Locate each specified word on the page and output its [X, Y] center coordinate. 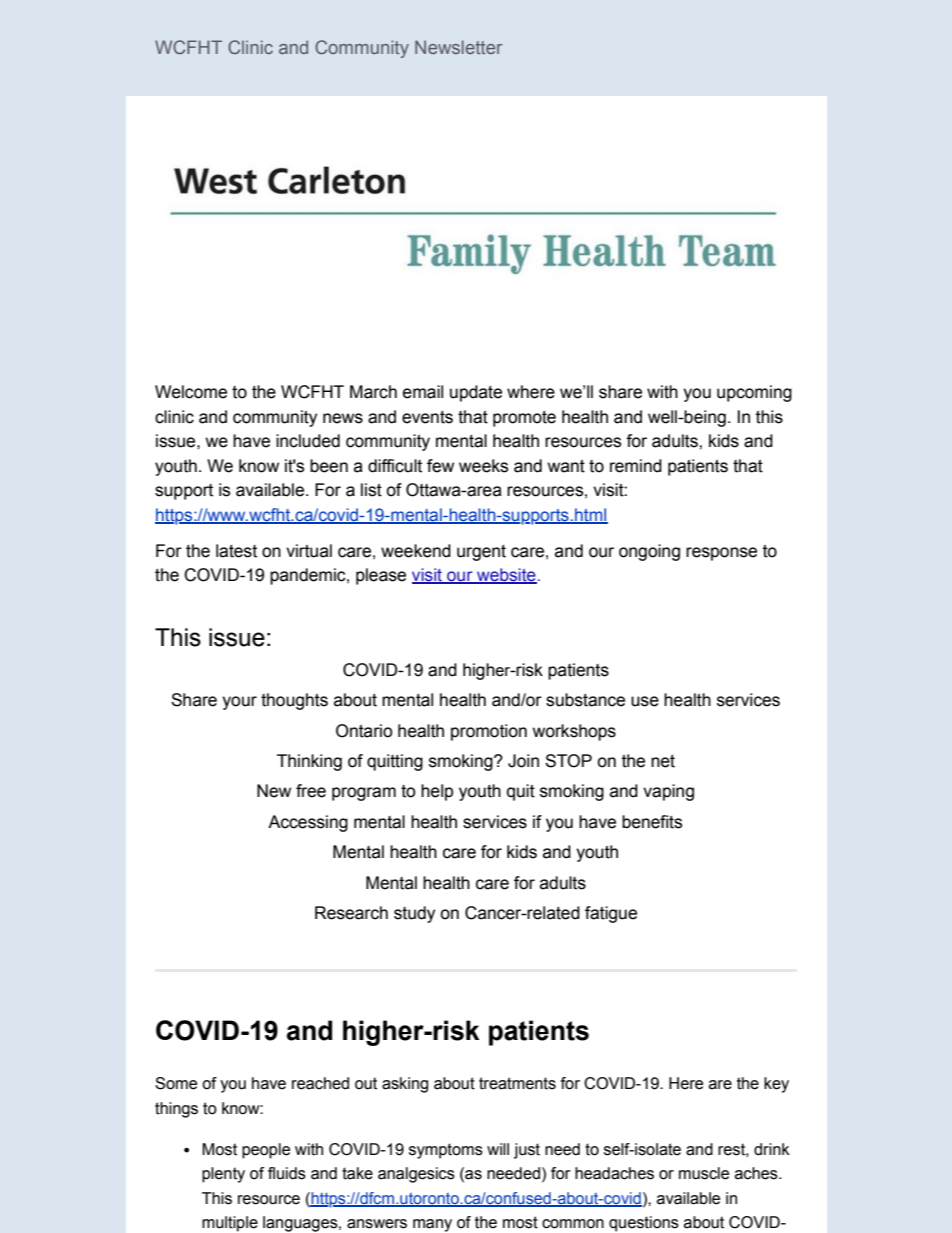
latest [236, 551]
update [476, 393]
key [776, 1085]
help [437, 792]
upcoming [754, 393]
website [506, 576]
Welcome [191, 392]
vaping [668, 792]
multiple [230, 1224]
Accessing [308, 823]
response [721, 554]
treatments [517, 1083]
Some [176, 1083]
